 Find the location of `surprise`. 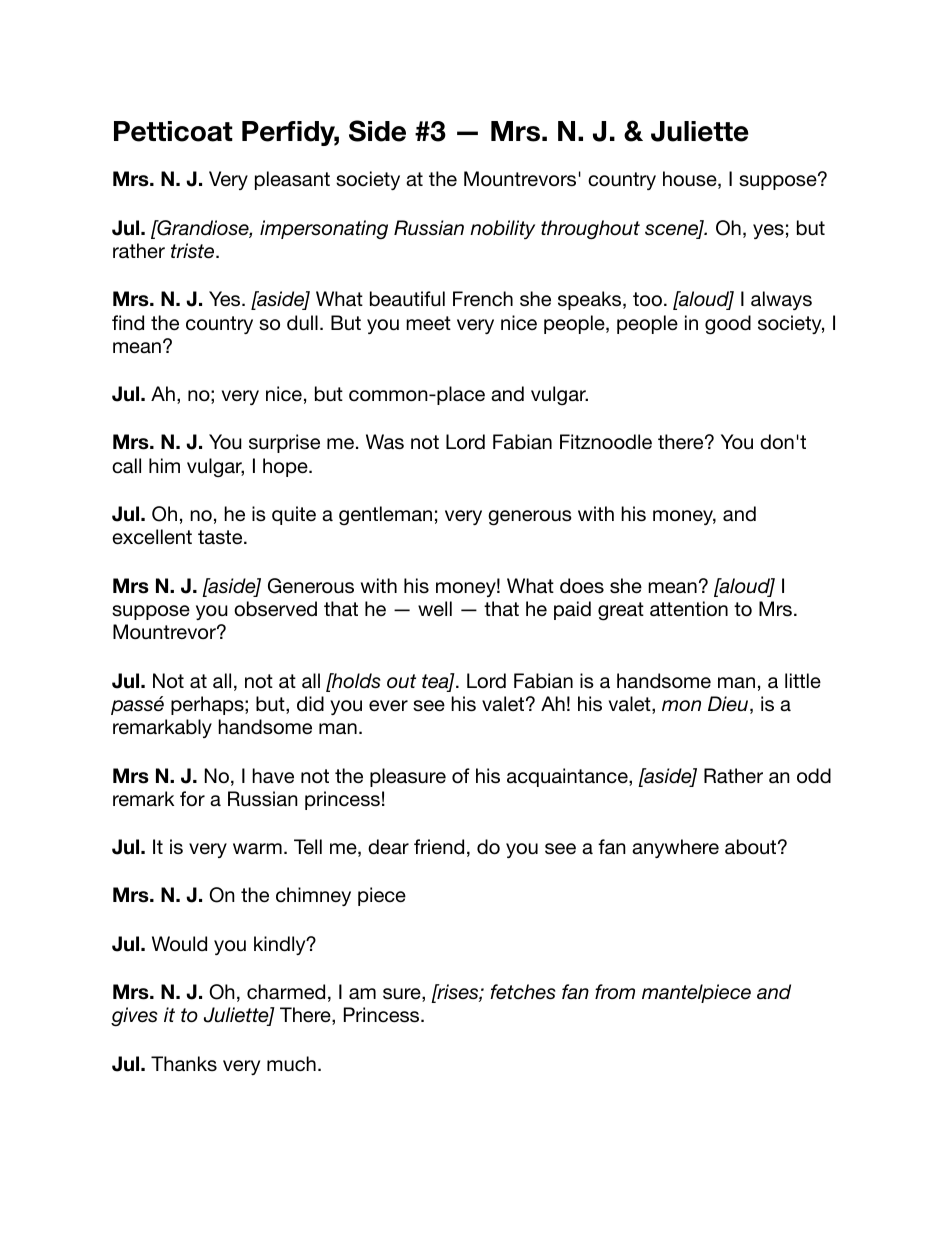

surprise is located at coordinates (284, 443).
